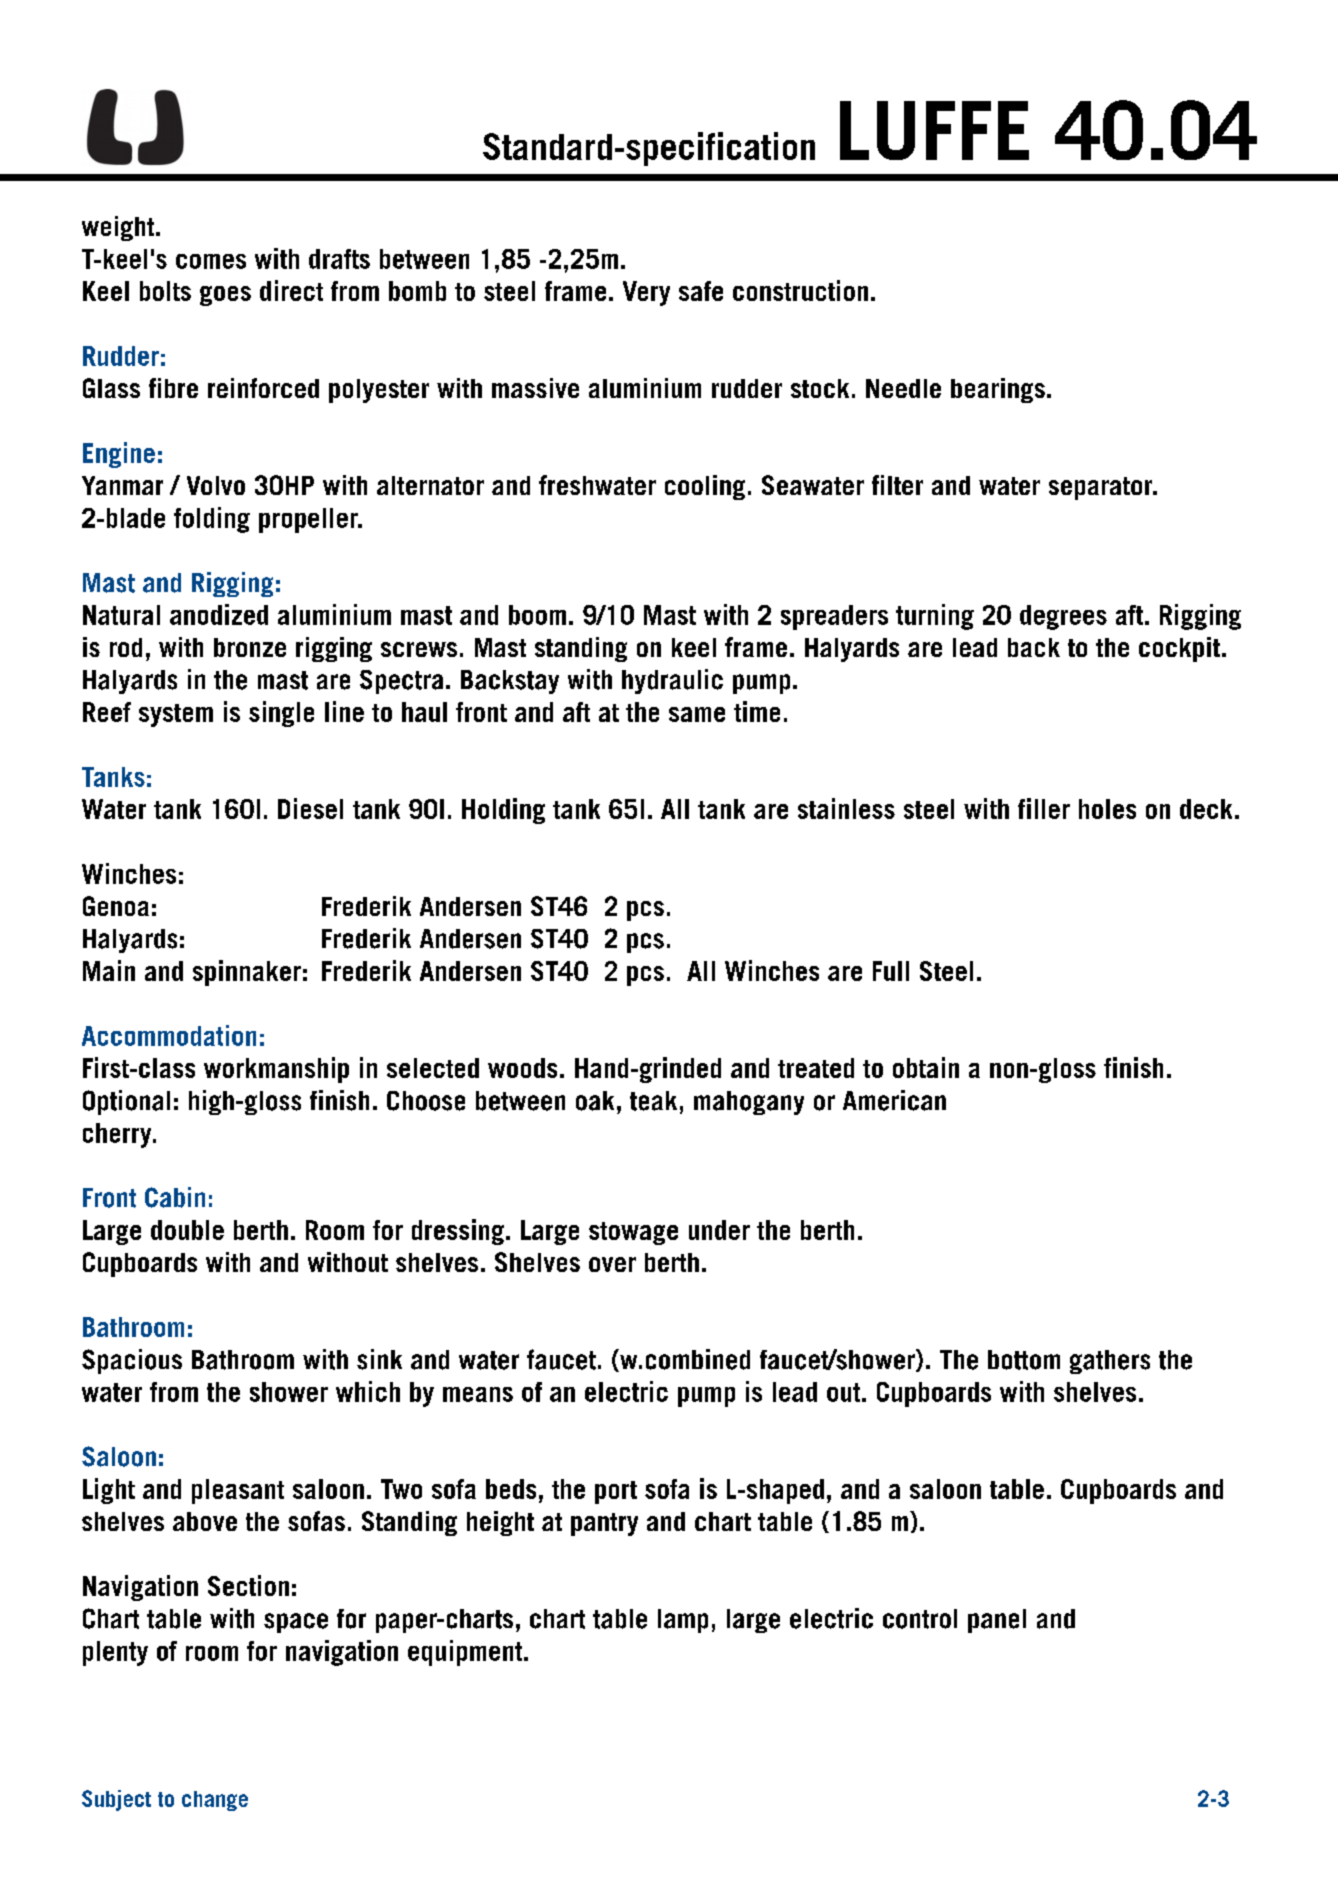 Image resolution: width=1338 pixels, height=1893 pixels. Describe the element at coordinates (1063, 617) in the screenshot. I see `degrees` at that location.
